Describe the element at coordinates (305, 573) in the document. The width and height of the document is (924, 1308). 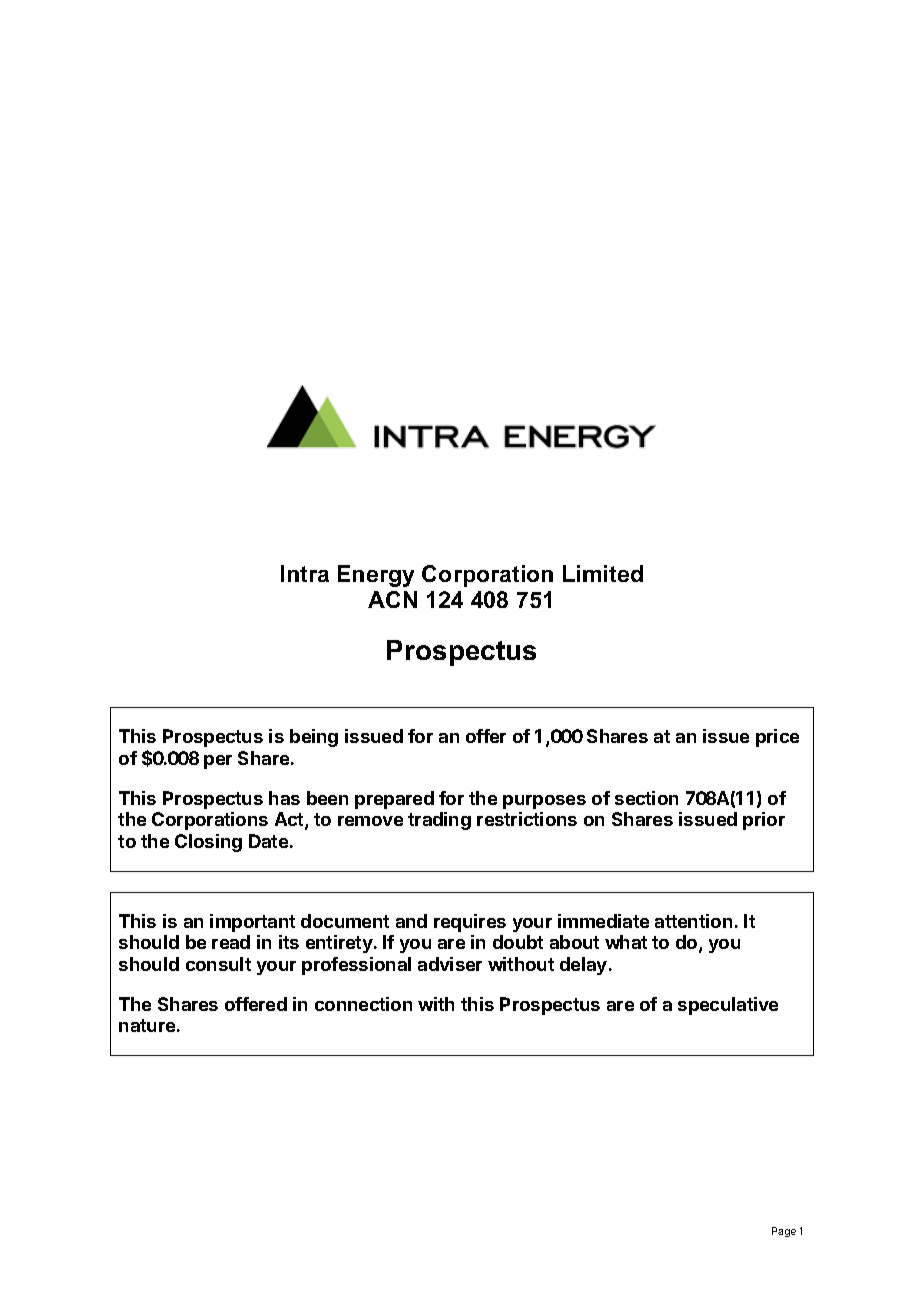
I see `Intra` at that location.
